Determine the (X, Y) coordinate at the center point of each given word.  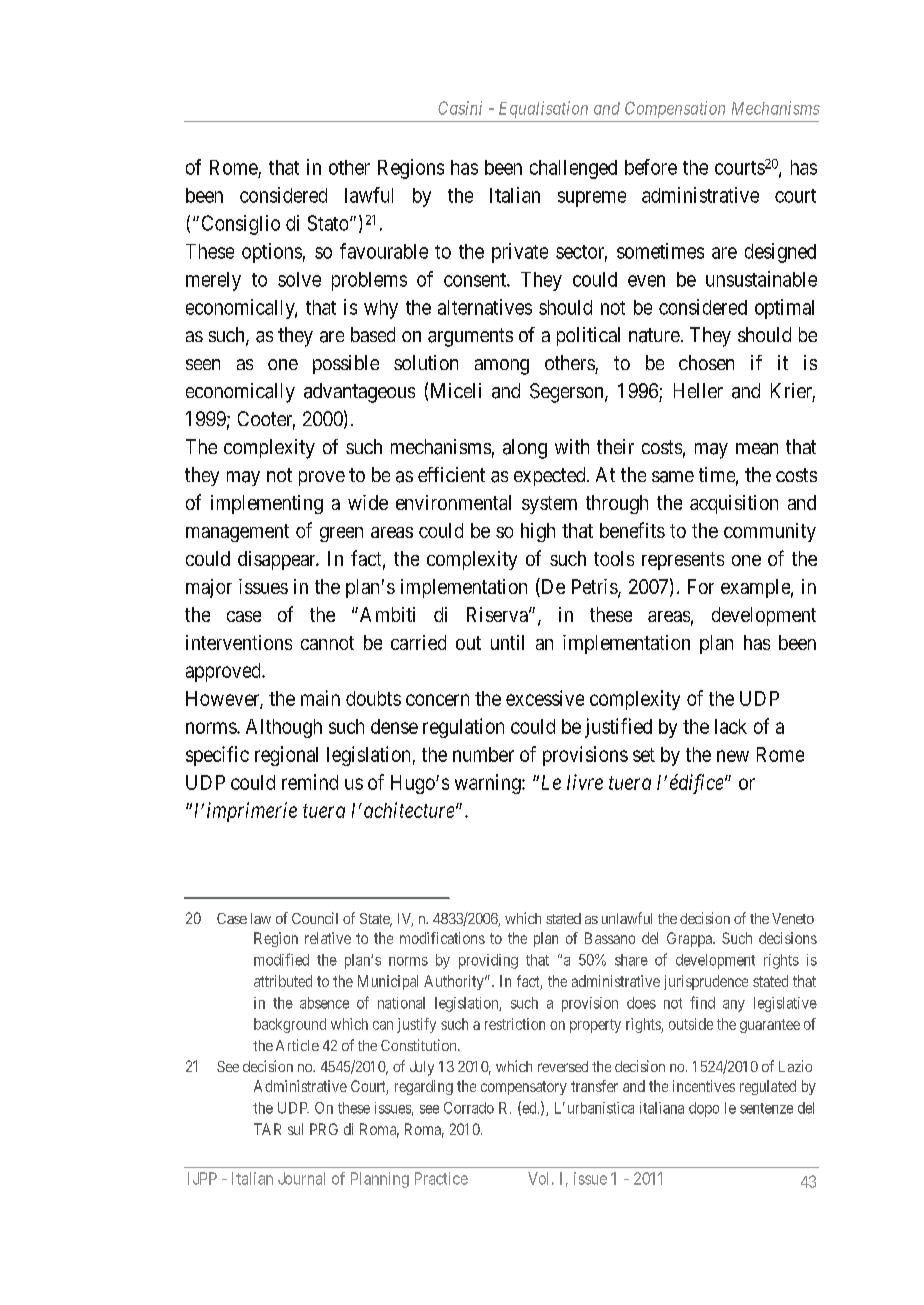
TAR (267, 1129)
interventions (239, 642)
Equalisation (543, 109)
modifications (442, 938)
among (502, 367)
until (507, 642)
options (272, 253)
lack (731, 726)
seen (203, 364)
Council (315, 918)
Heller (698, 390)
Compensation (675, 109)
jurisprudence (706, 982)
